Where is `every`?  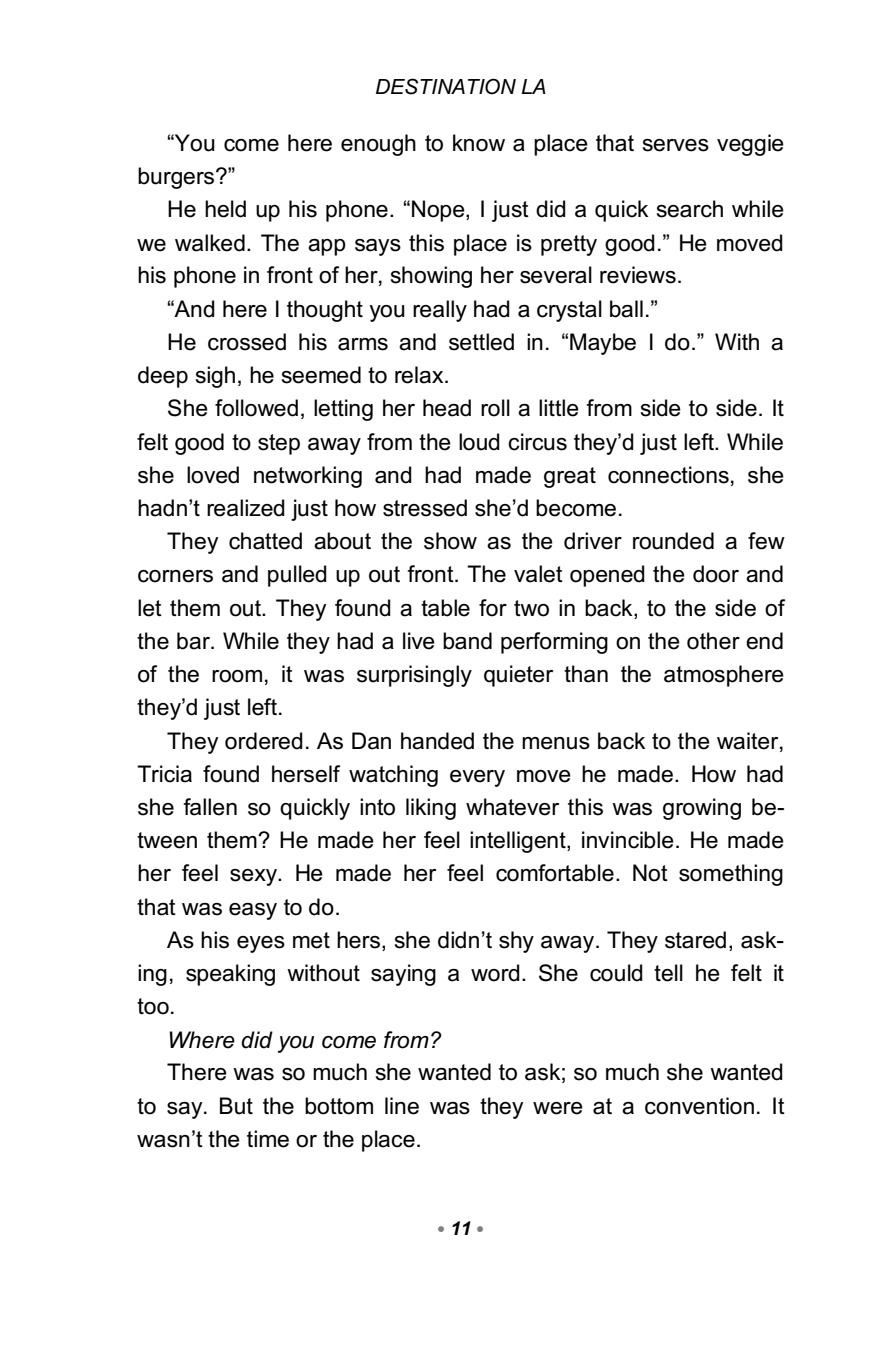
every is located at coordinates (477, 778).
